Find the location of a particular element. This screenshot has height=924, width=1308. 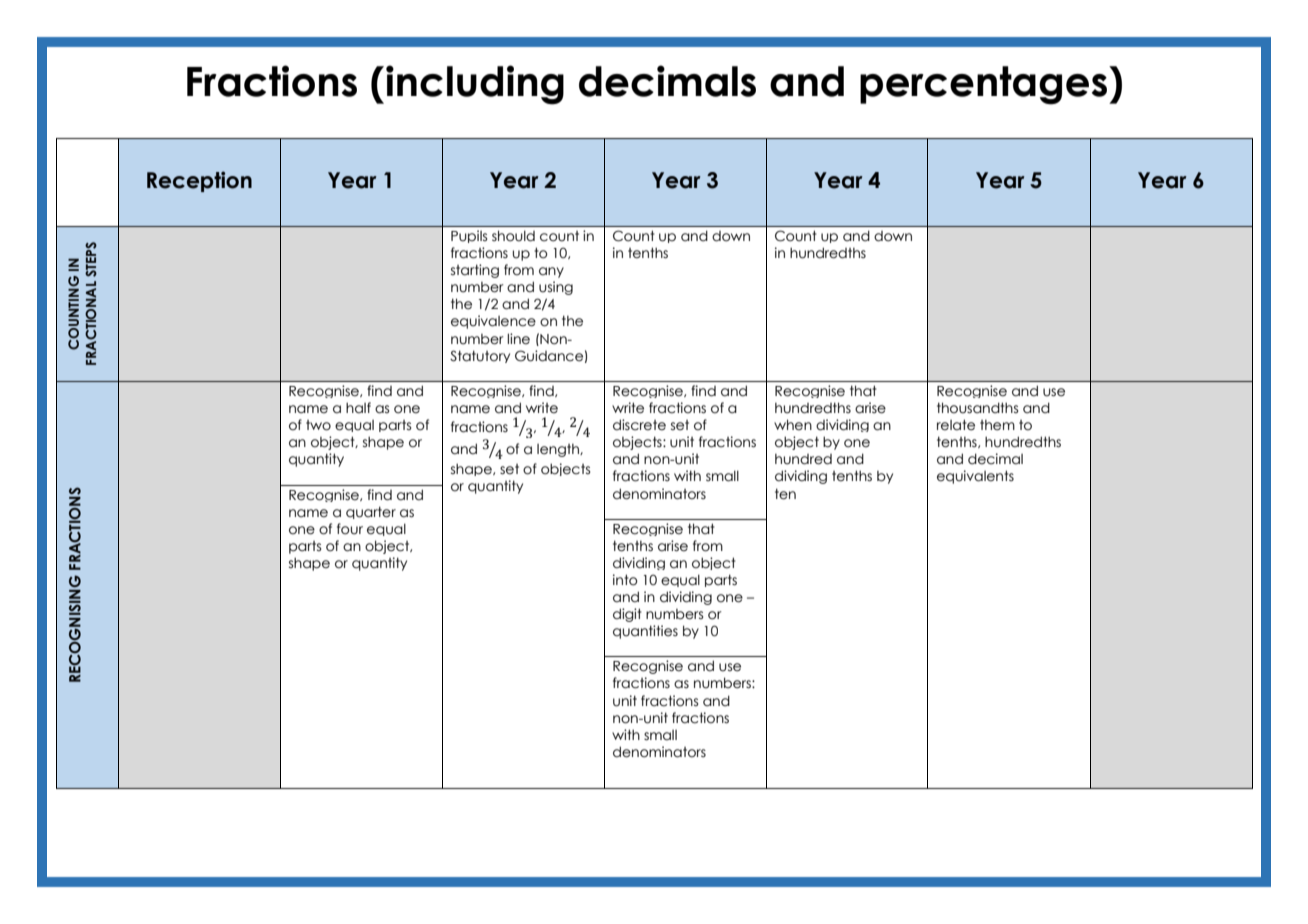

including is located at coordinates (475, 85).
